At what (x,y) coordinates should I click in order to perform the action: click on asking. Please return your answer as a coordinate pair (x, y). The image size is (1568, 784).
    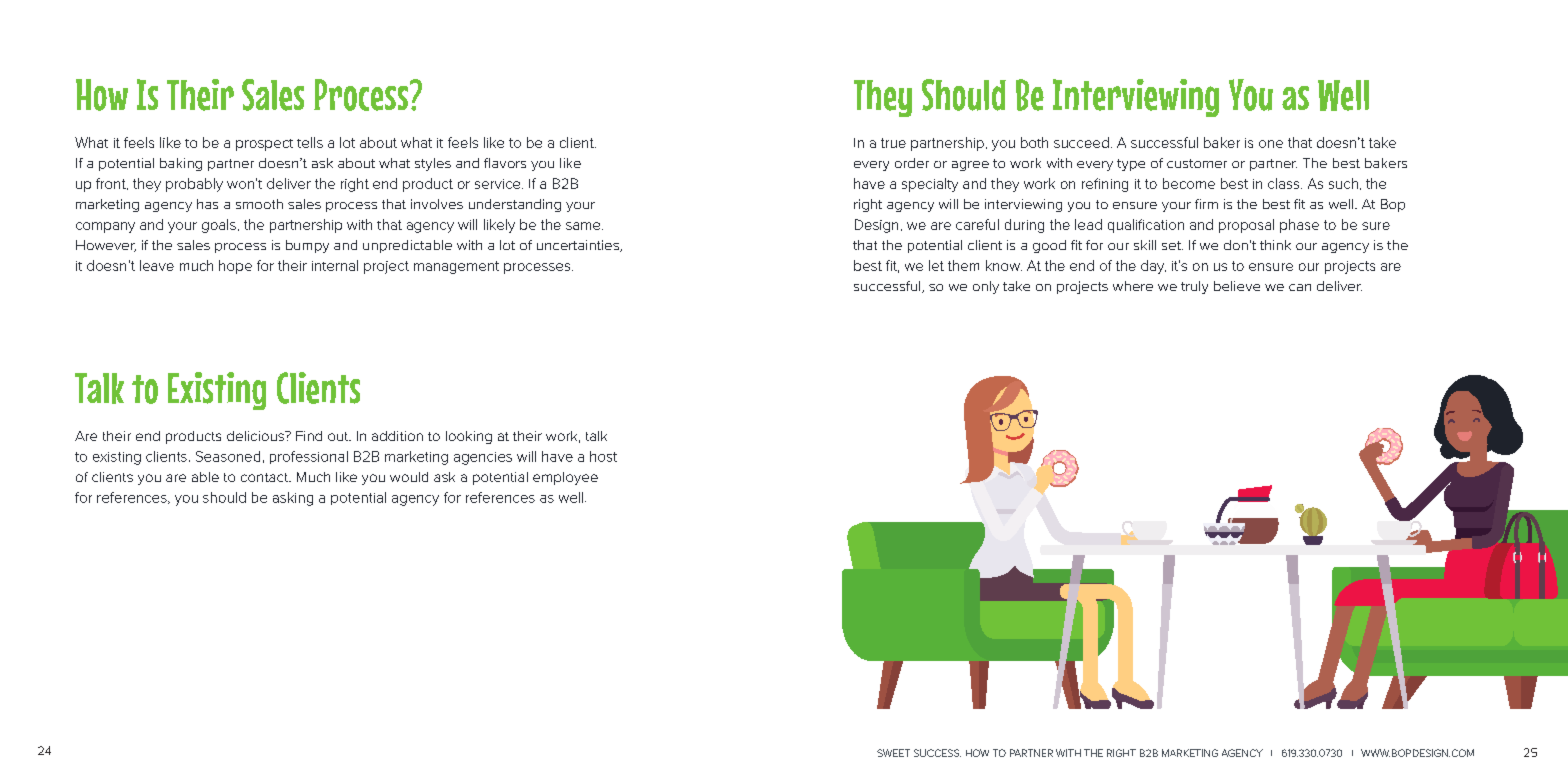
    Looking at the image, I should click on (293, 499).
